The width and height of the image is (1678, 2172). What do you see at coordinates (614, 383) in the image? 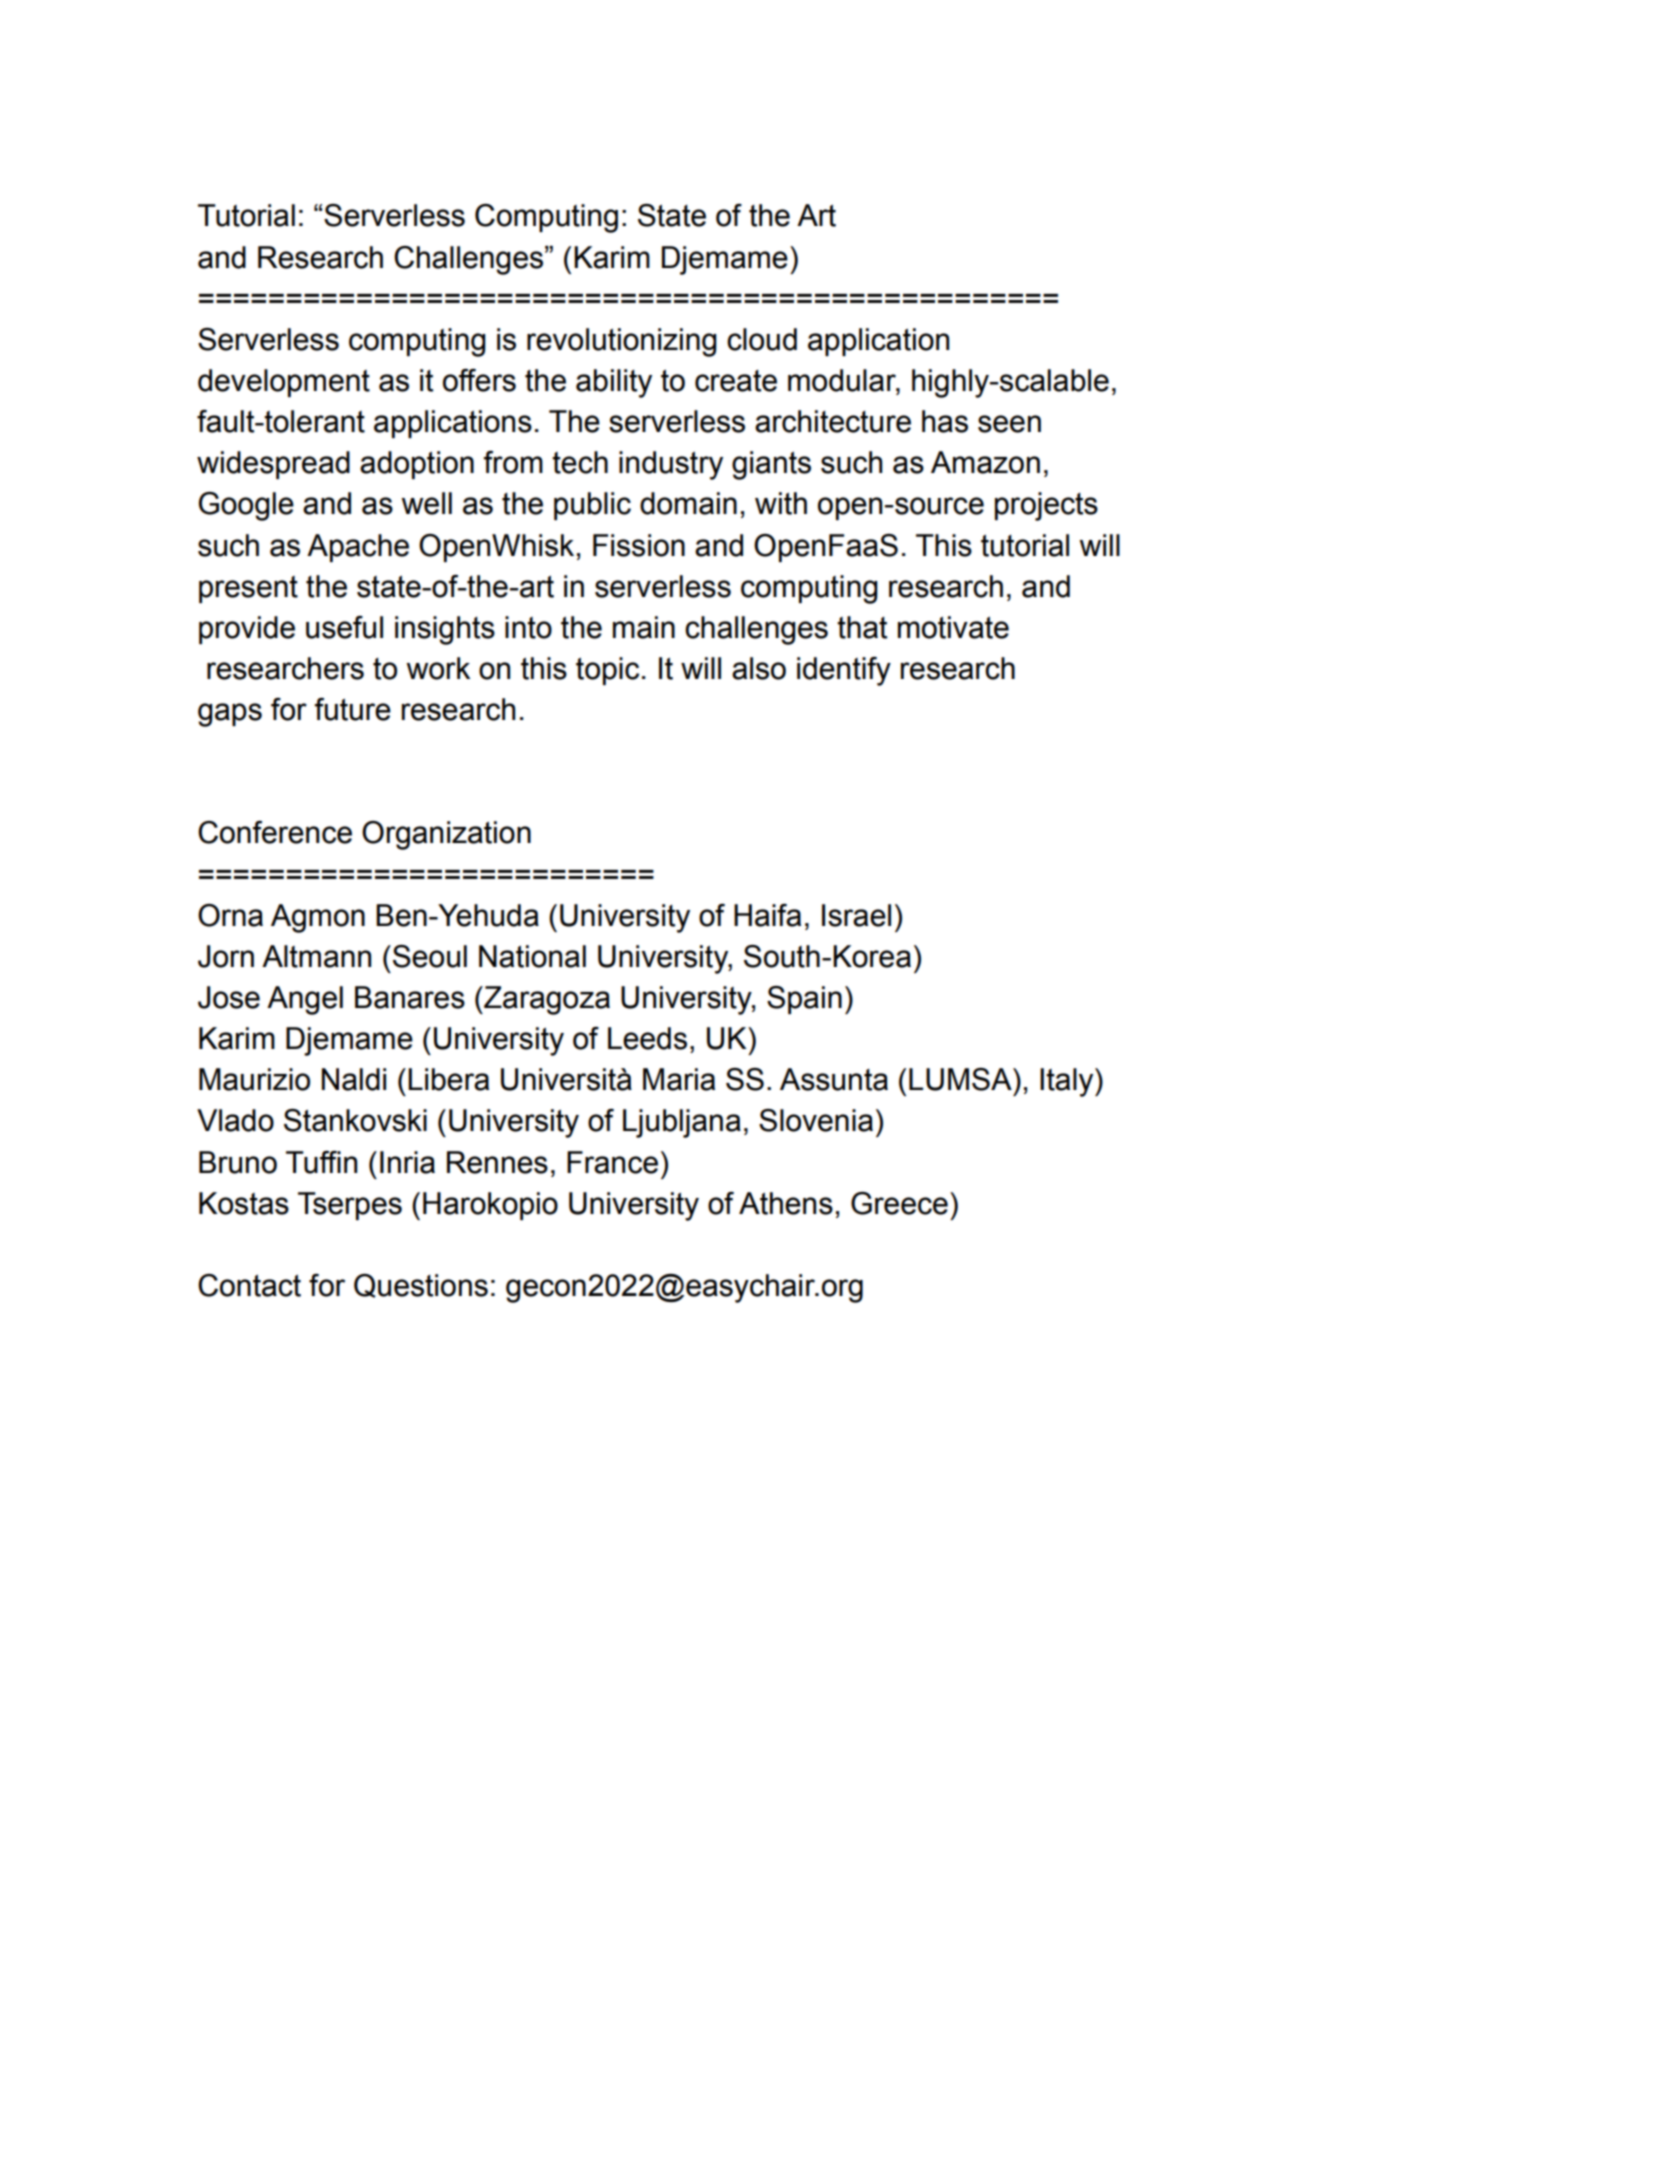
I see `ability` at bounding box center [614, 383].
